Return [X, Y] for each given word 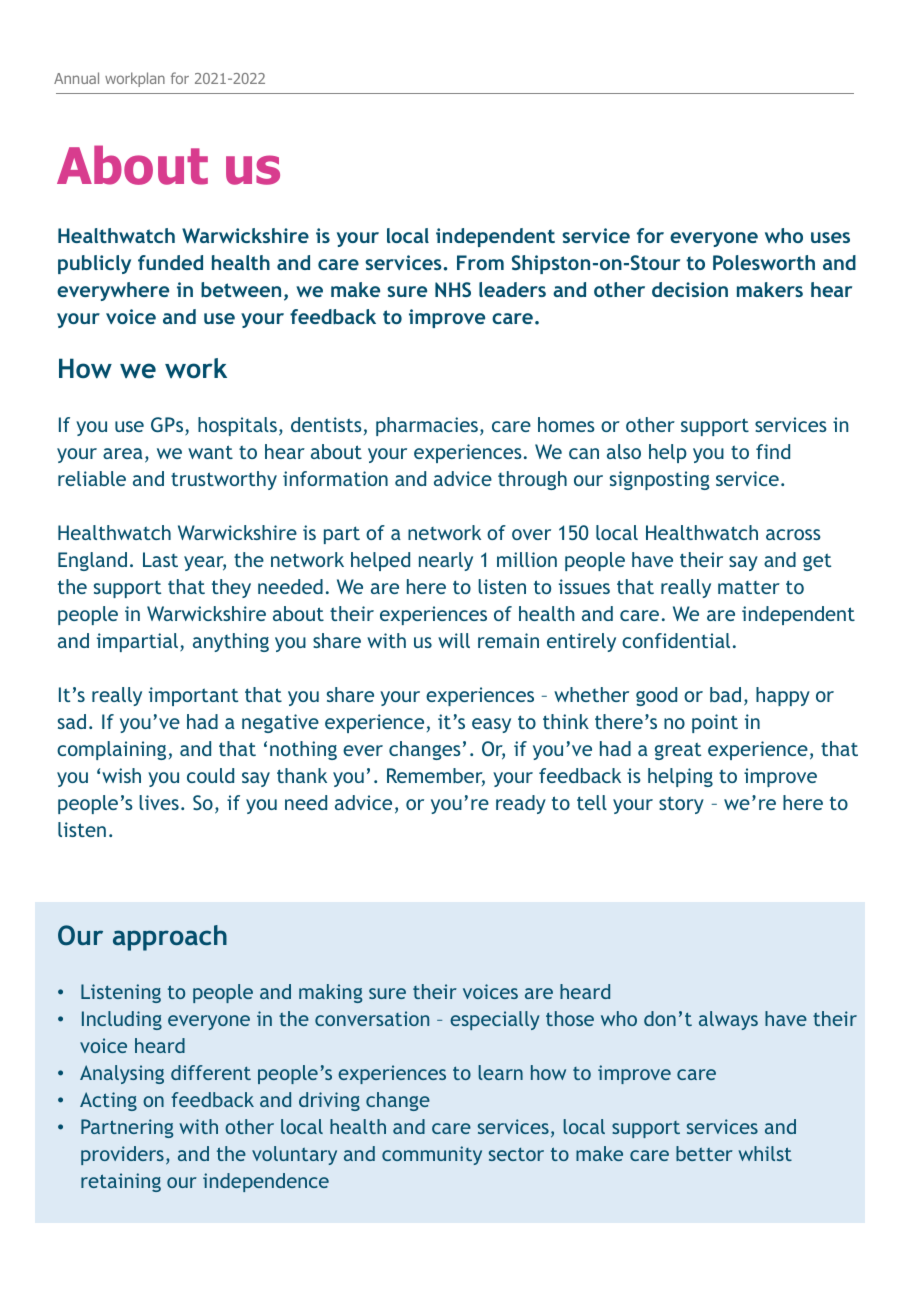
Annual [76, 78]
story [681, 805]
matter [749, 587]
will [454, 640]
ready [521, 804]
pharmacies [427, 426]
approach [170, 938]
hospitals [237, 426]
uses [830, 237]
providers [122, 1155]
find [773, 451]
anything [231, 642]
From [480, 262]
